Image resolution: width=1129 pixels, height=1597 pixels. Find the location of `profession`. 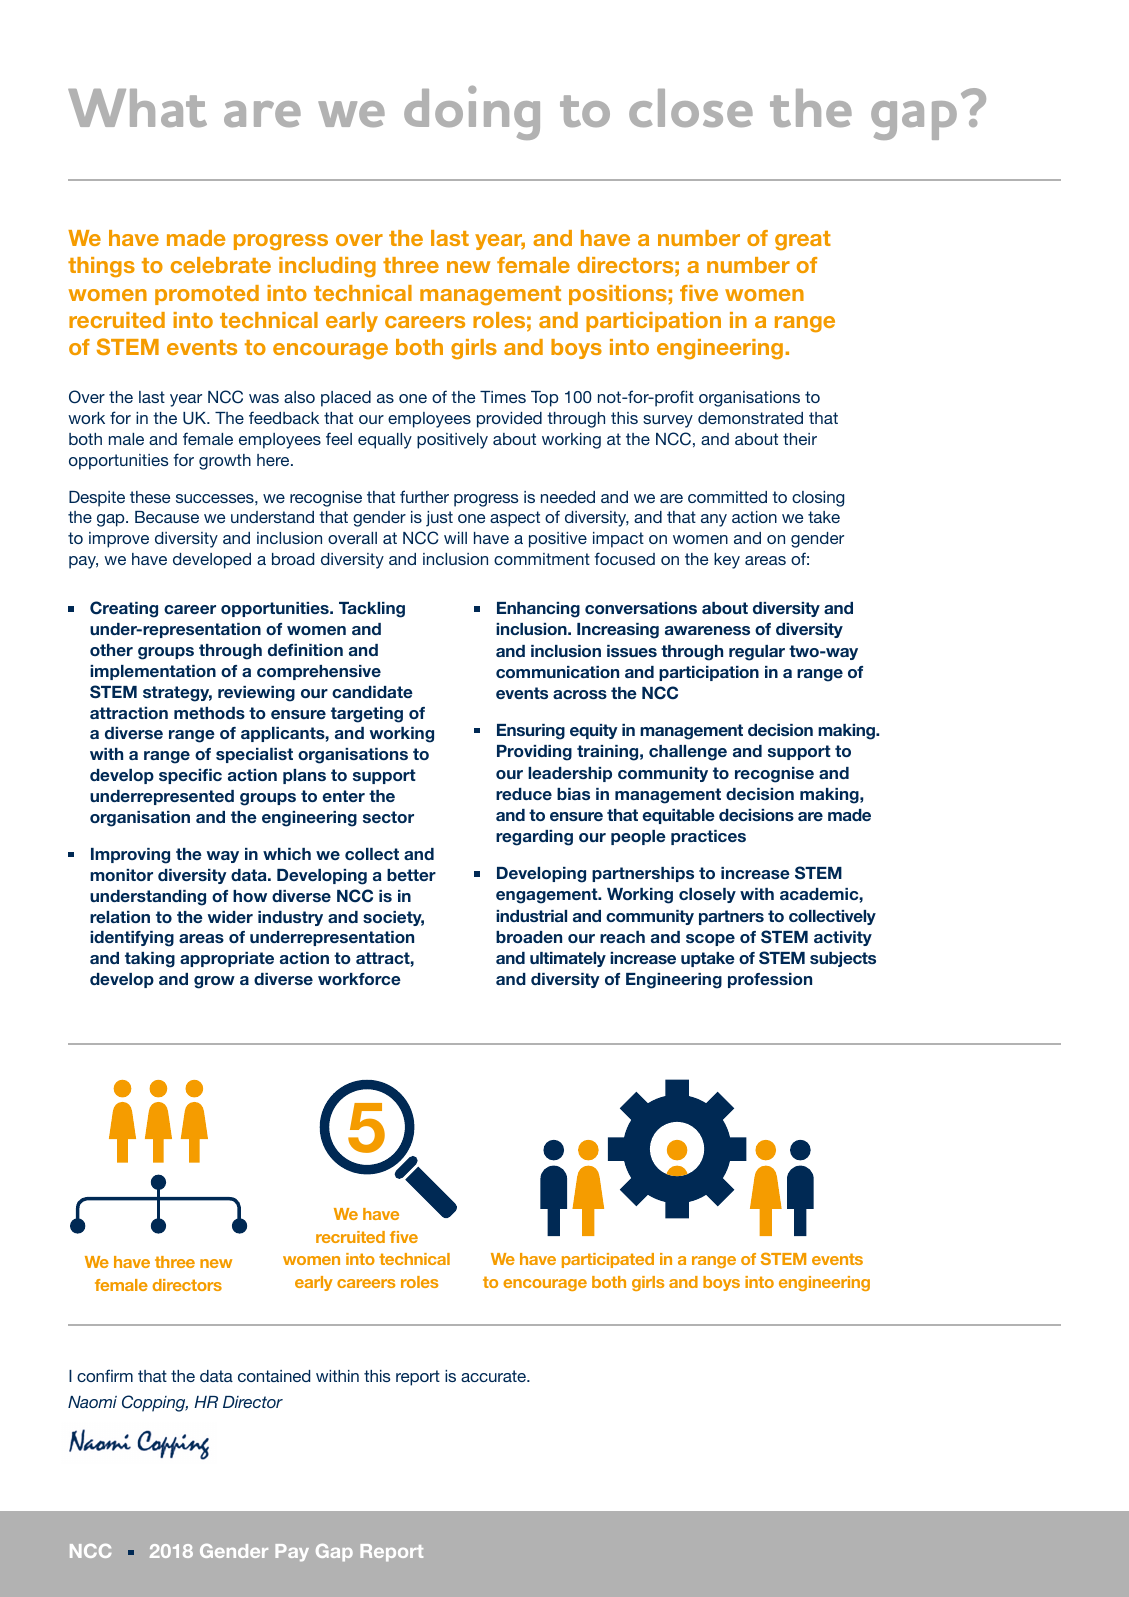

profession is located at coordinates (770, 980).
